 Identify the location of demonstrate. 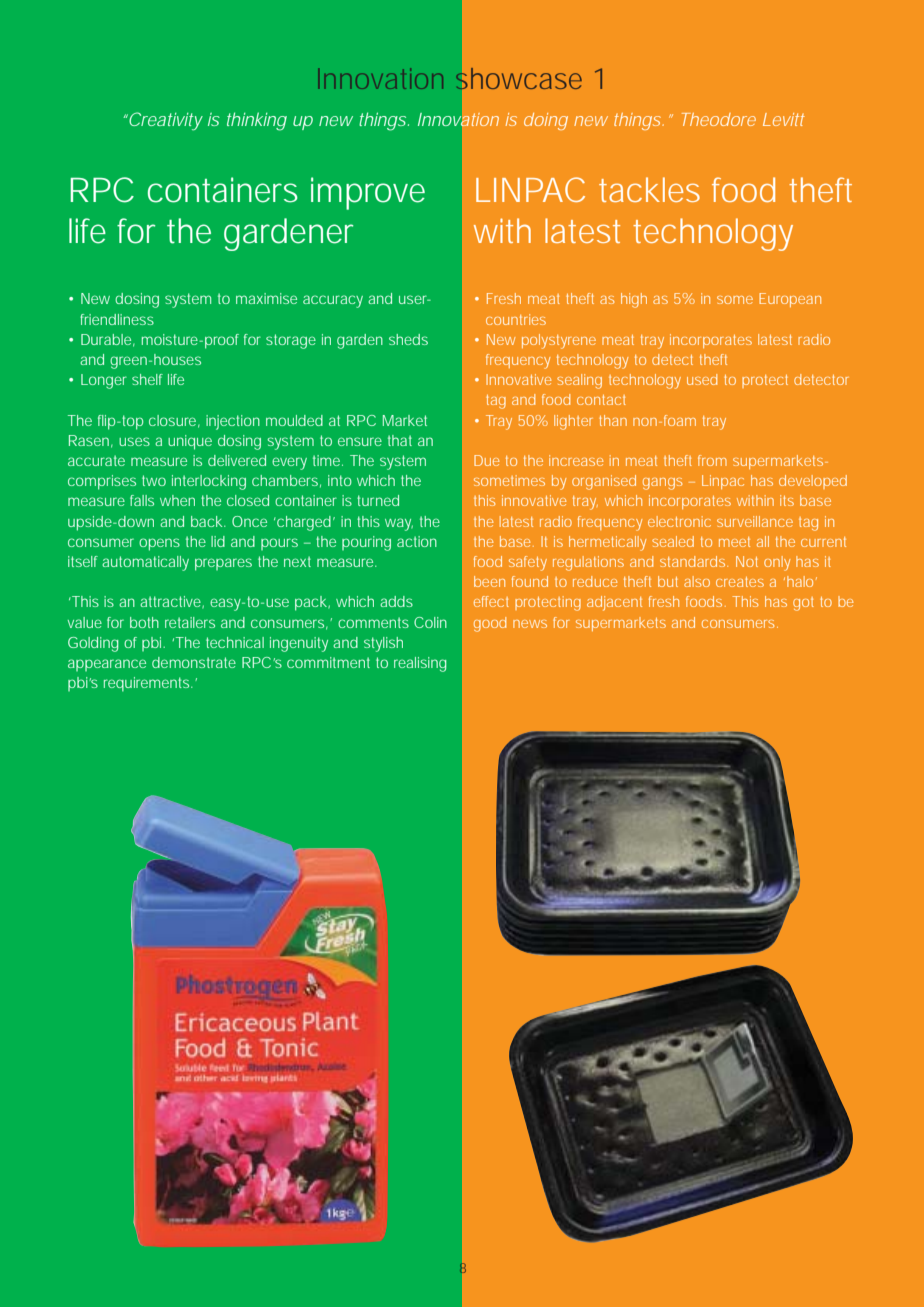
(194, 662).
